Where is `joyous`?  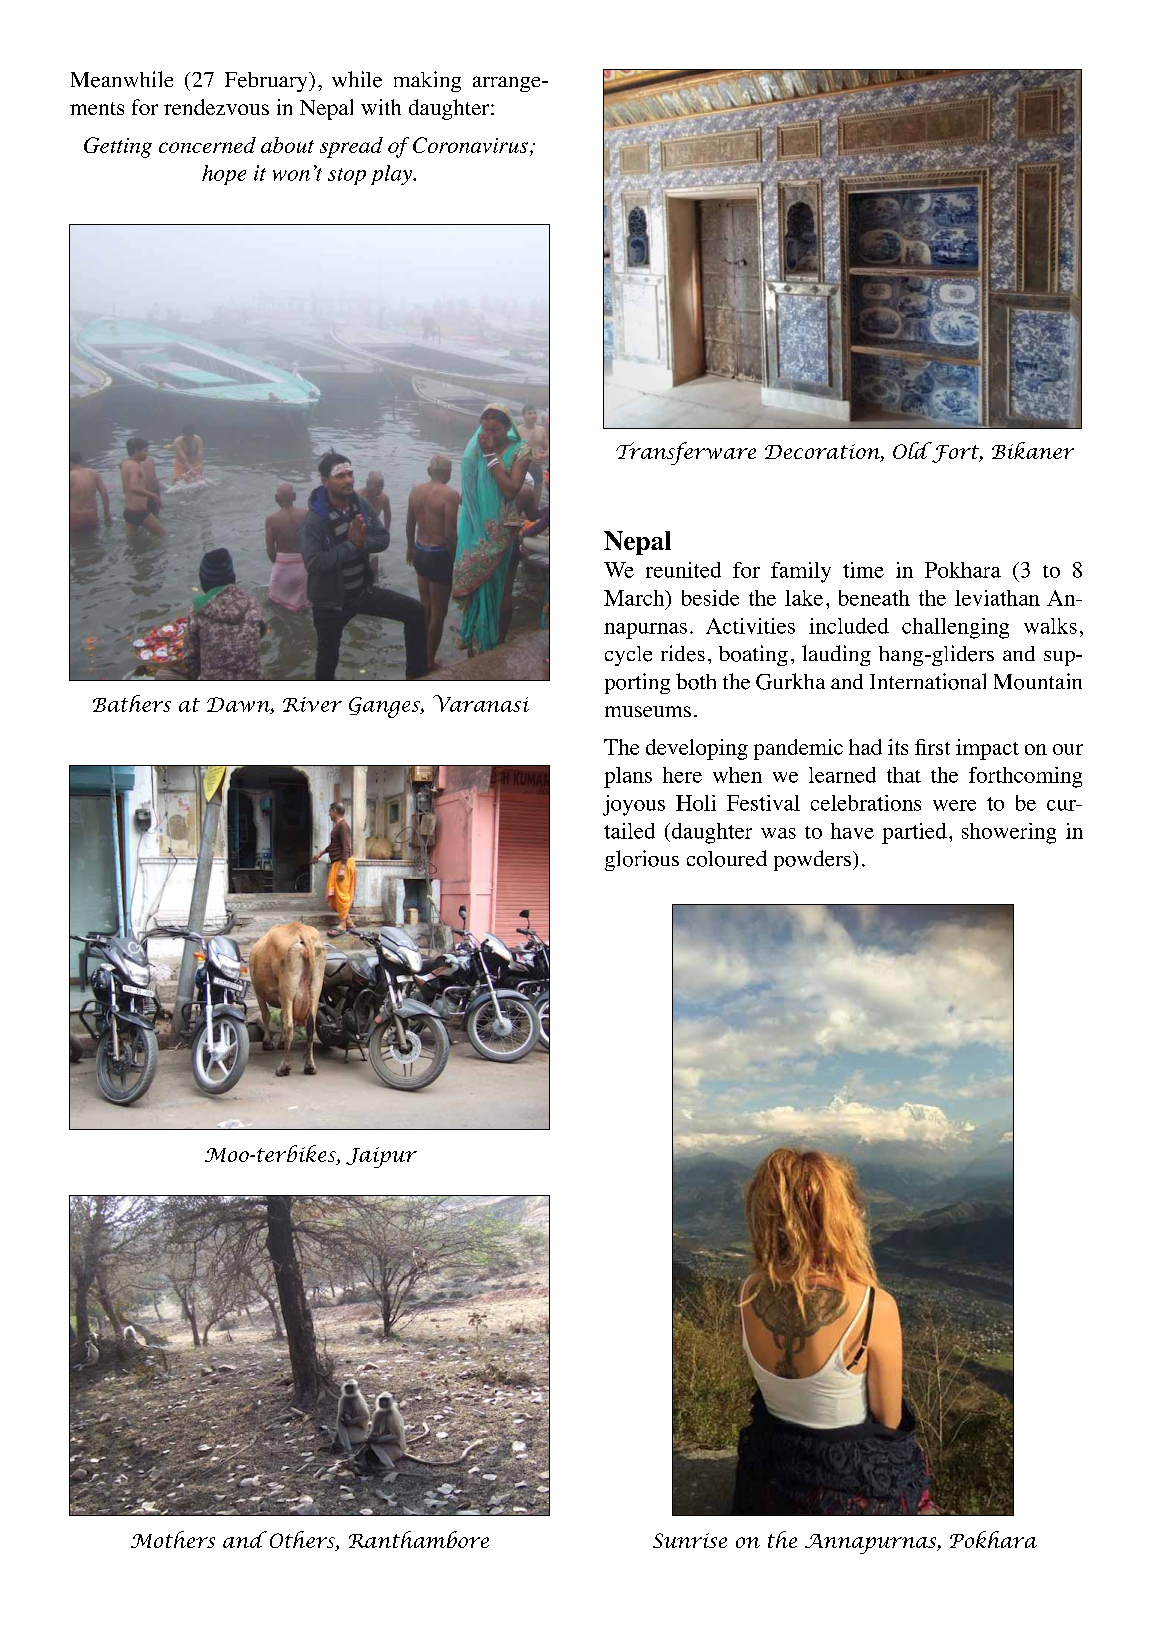
joyous is located at coordinates (634, 805).
